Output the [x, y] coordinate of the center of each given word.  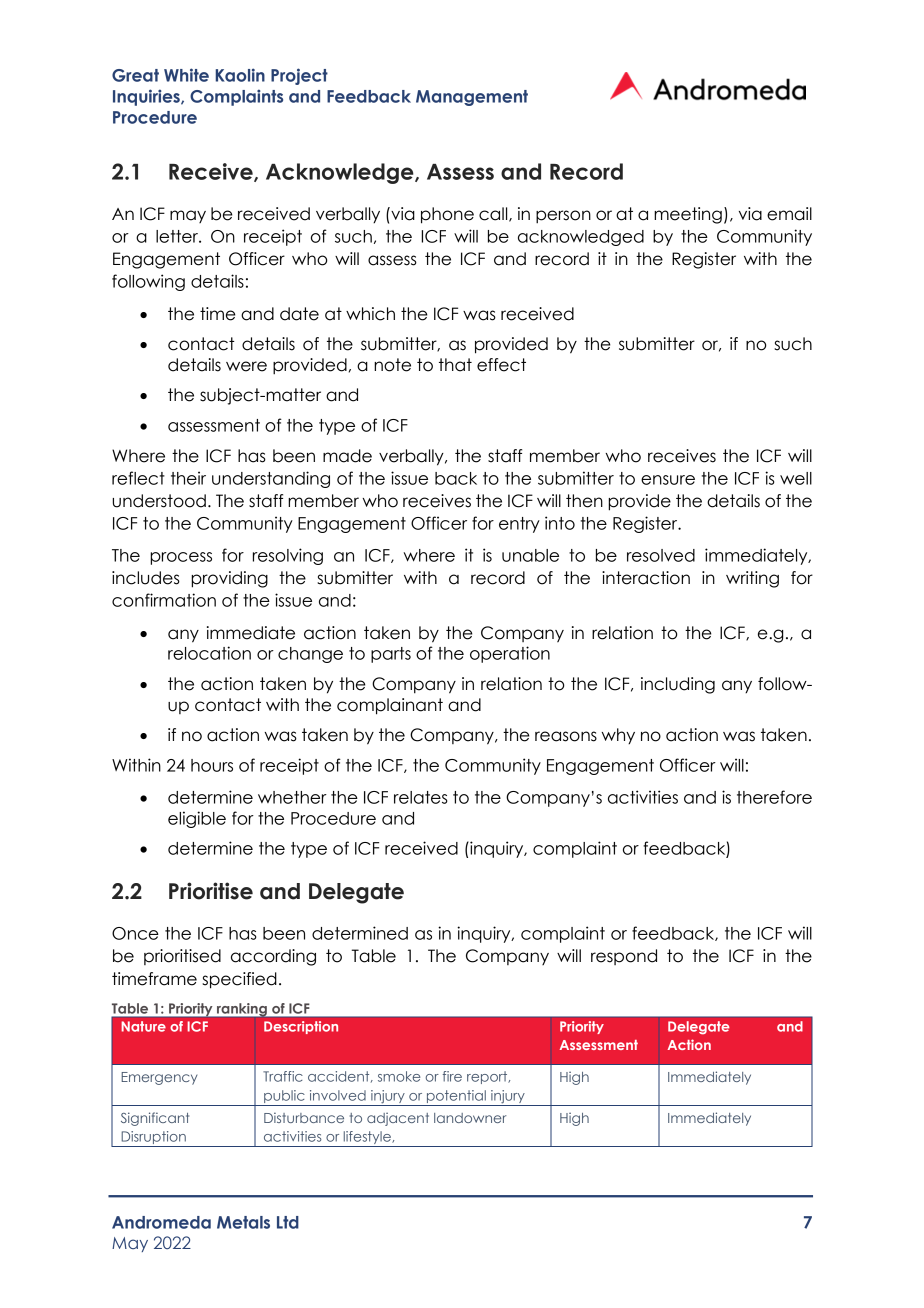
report [488, 1077]
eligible [197, 819]
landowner [470, 1118]
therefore [774, 797]
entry [519, 525]
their [188, 478]
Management [472, 98]
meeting [688, 215]
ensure [668, 480]
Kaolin [240, 75]
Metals [243, 1222]
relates [421, 797]
